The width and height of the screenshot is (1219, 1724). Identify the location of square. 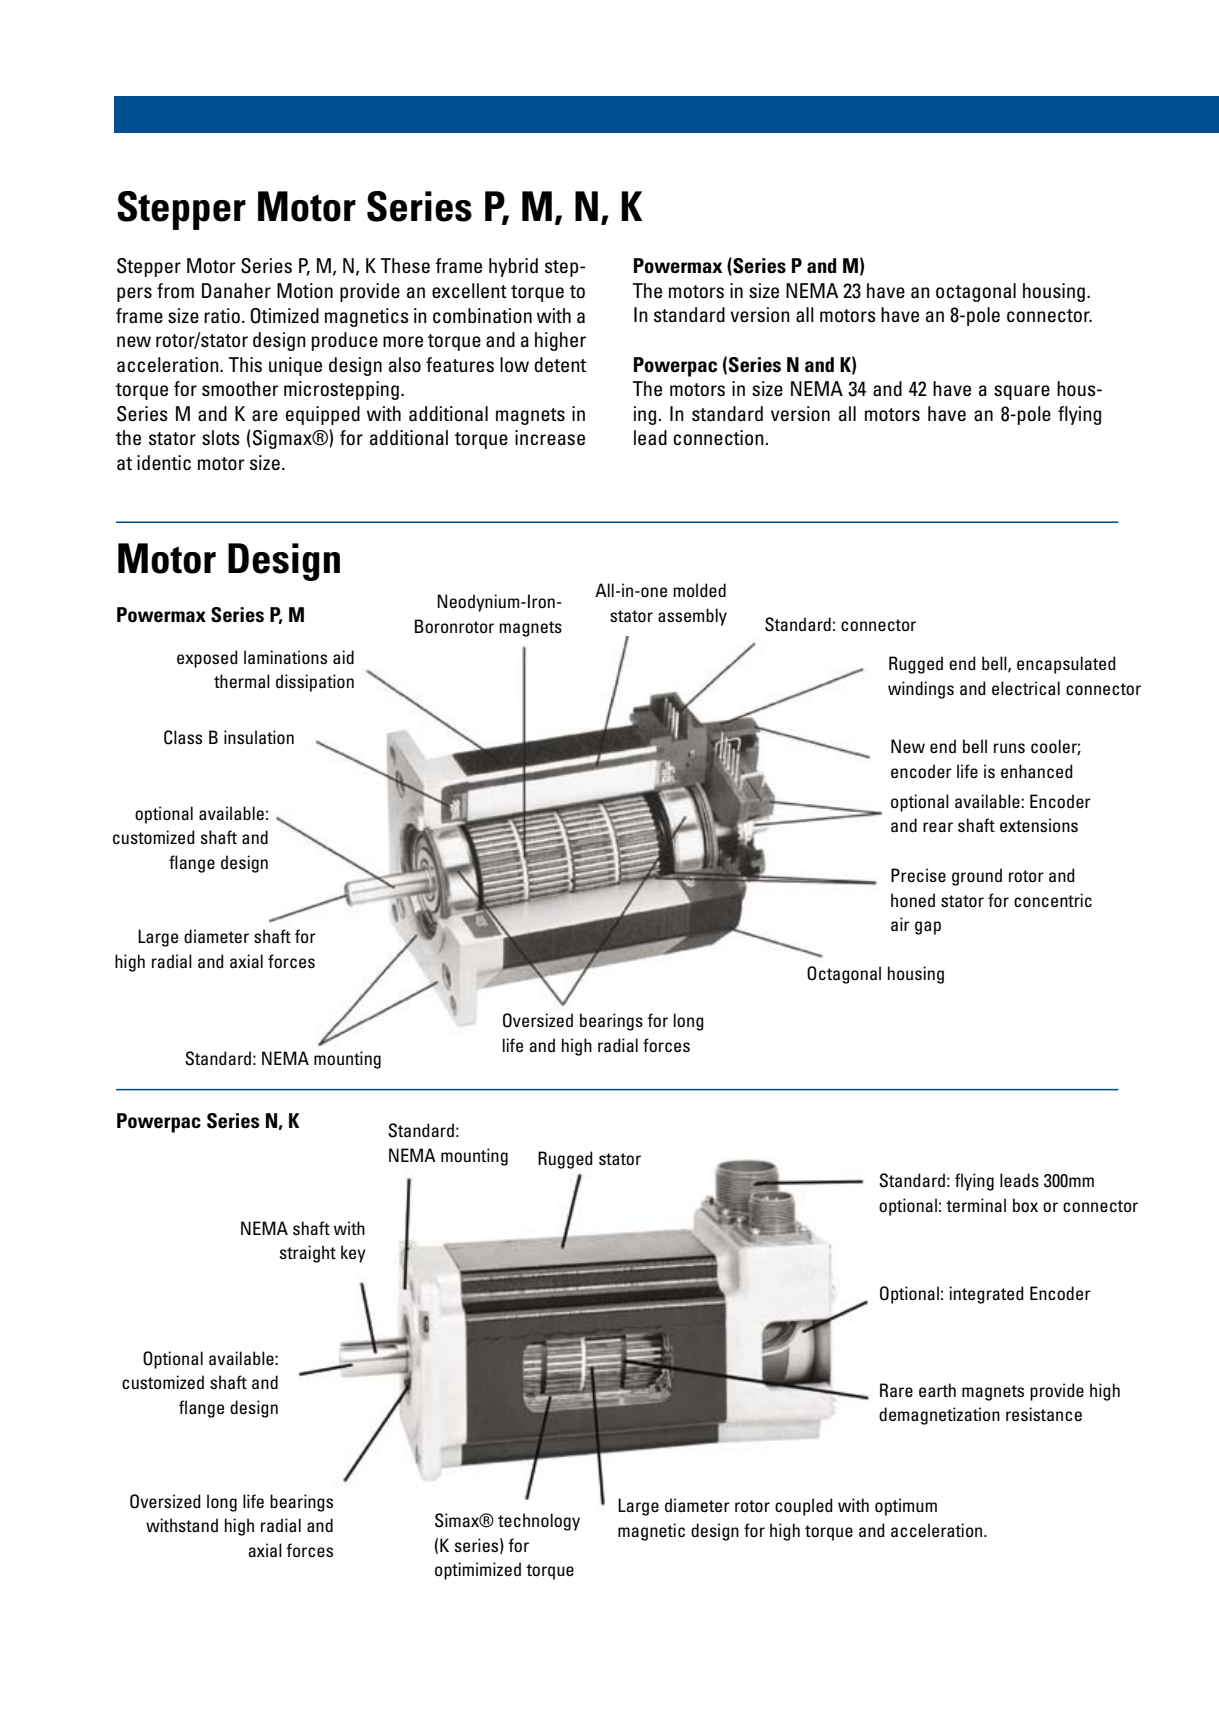
(1022, 392).
